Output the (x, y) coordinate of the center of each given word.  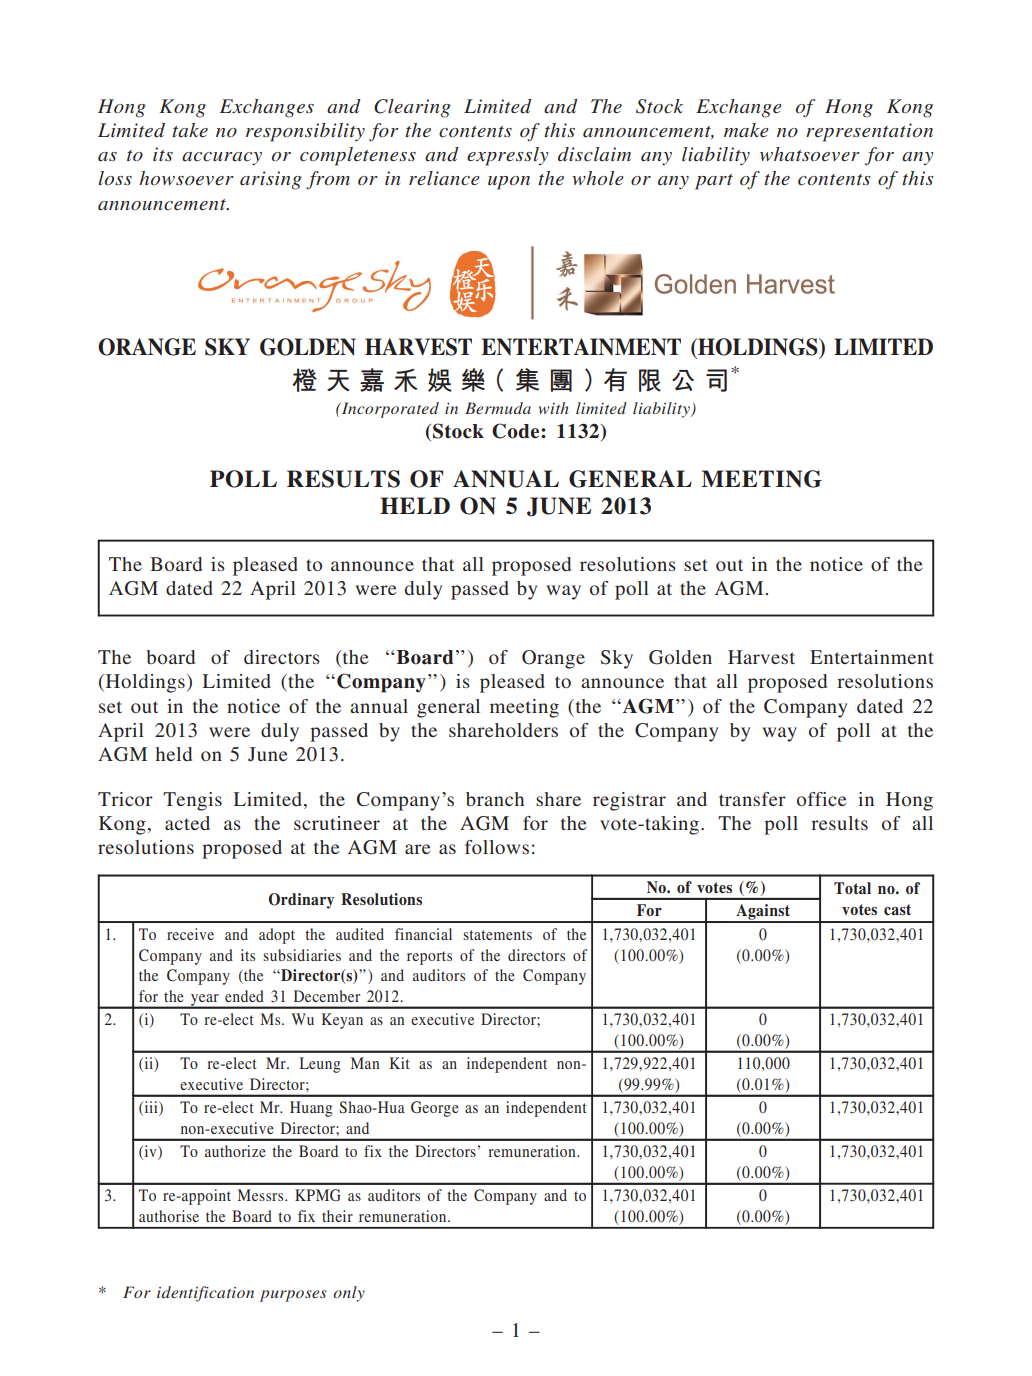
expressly (507, 156)
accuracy (222, 158)
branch (495, 799)
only (349, 1294)
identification (205, 1294)
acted (187, 823)
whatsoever (809, 154)
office (822, 799)
